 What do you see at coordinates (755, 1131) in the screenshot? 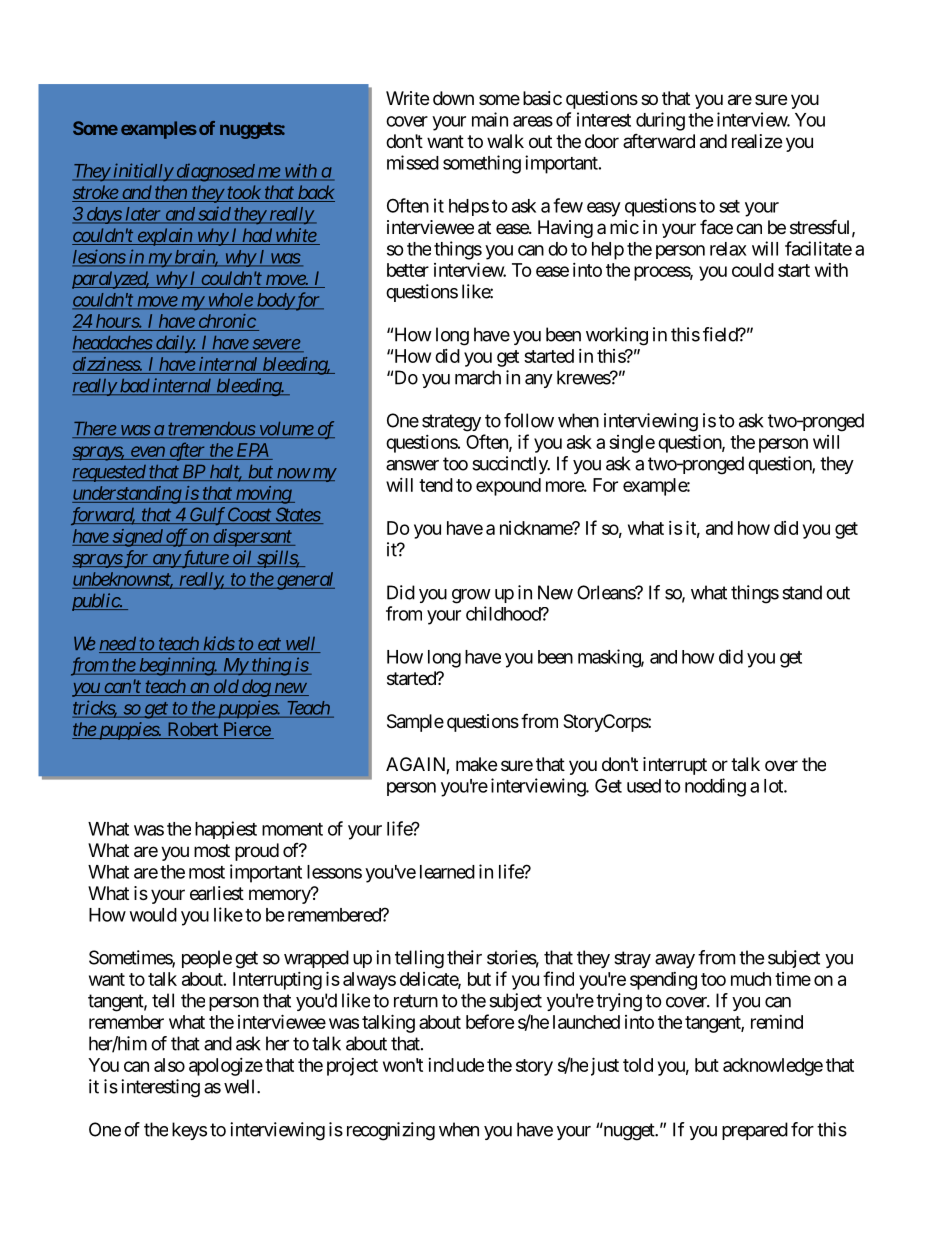
I see `prepared` at bounding box center [755, 1131].
